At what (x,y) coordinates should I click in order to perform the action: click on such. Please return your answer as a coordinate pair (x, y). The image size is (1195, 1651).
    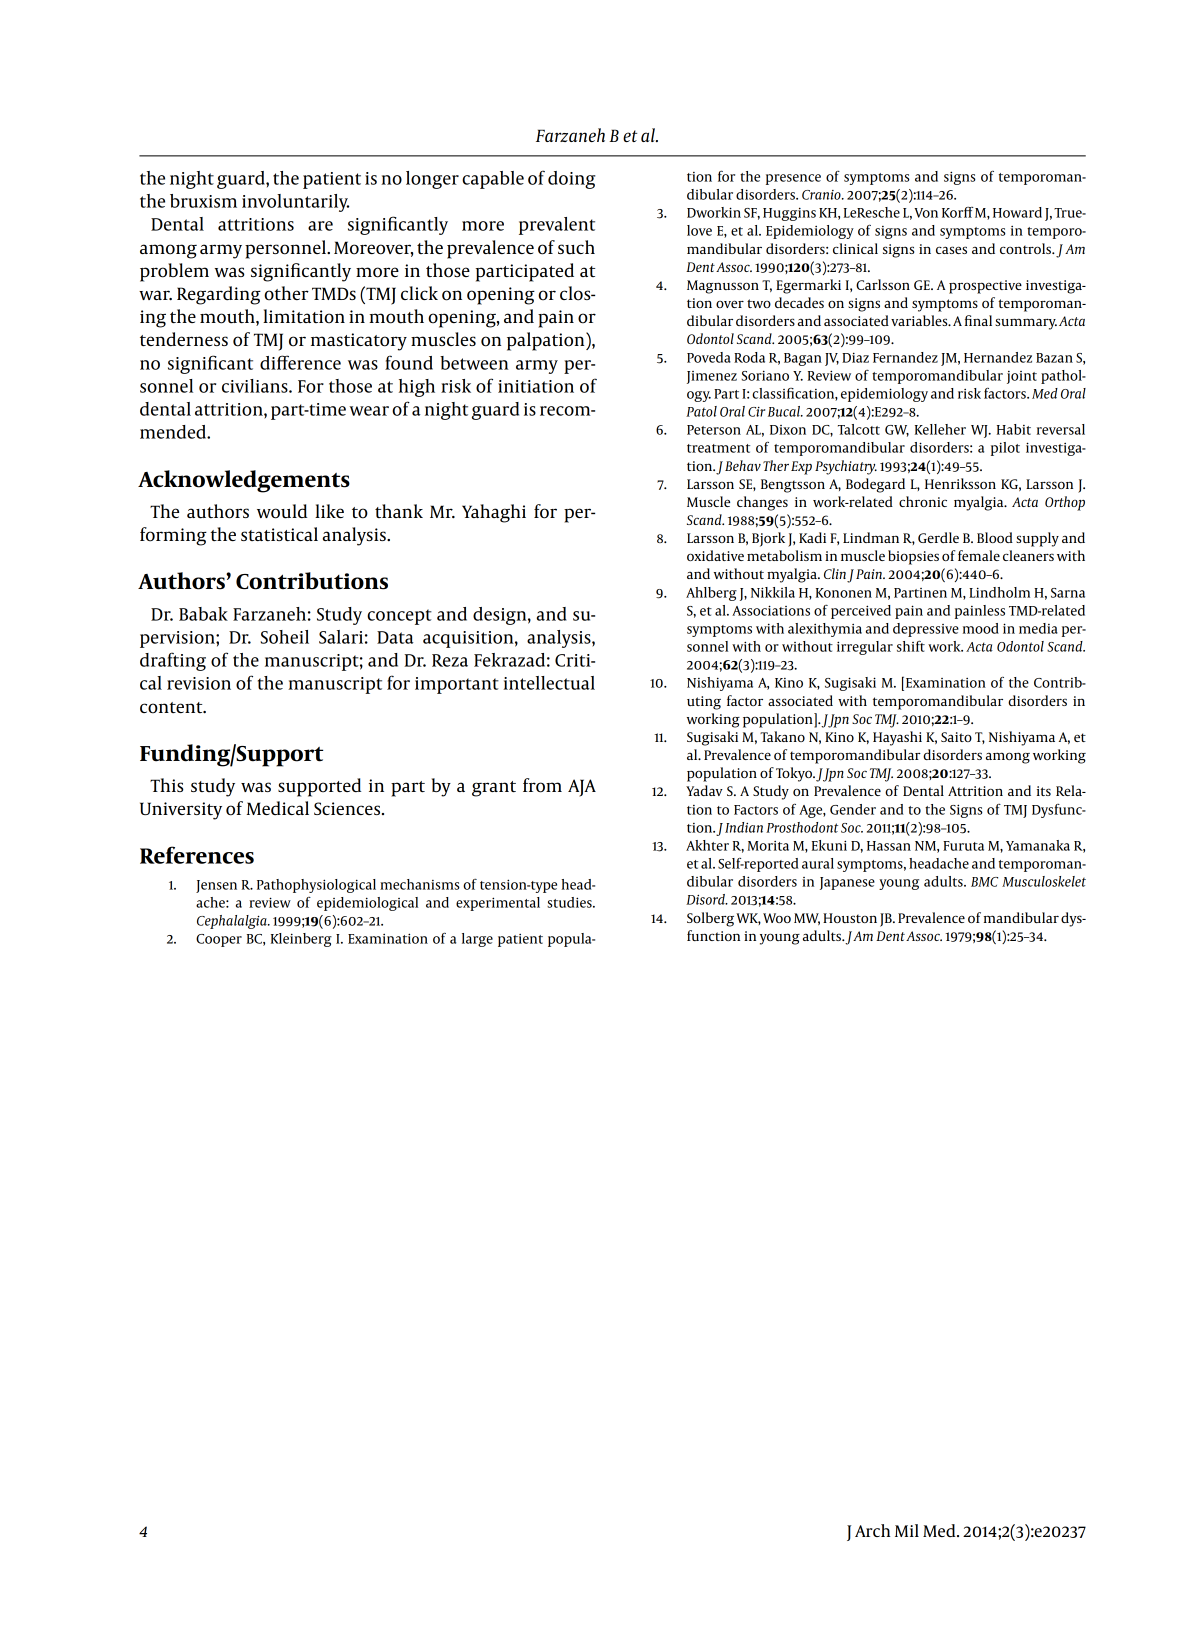
    Looking at the image, I should click on (576, 247).
